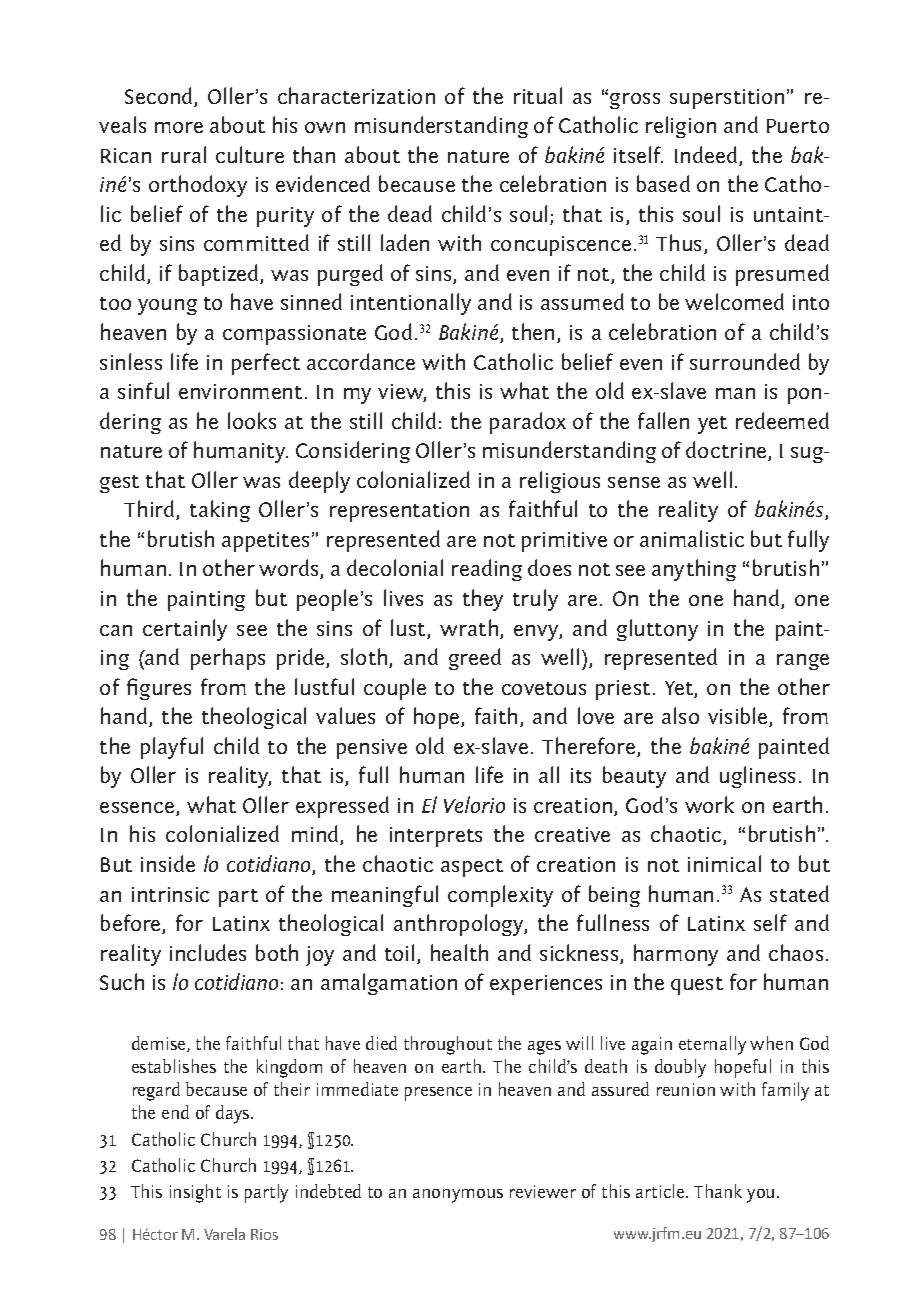  I want to click on insight, so click(195, 1193).
